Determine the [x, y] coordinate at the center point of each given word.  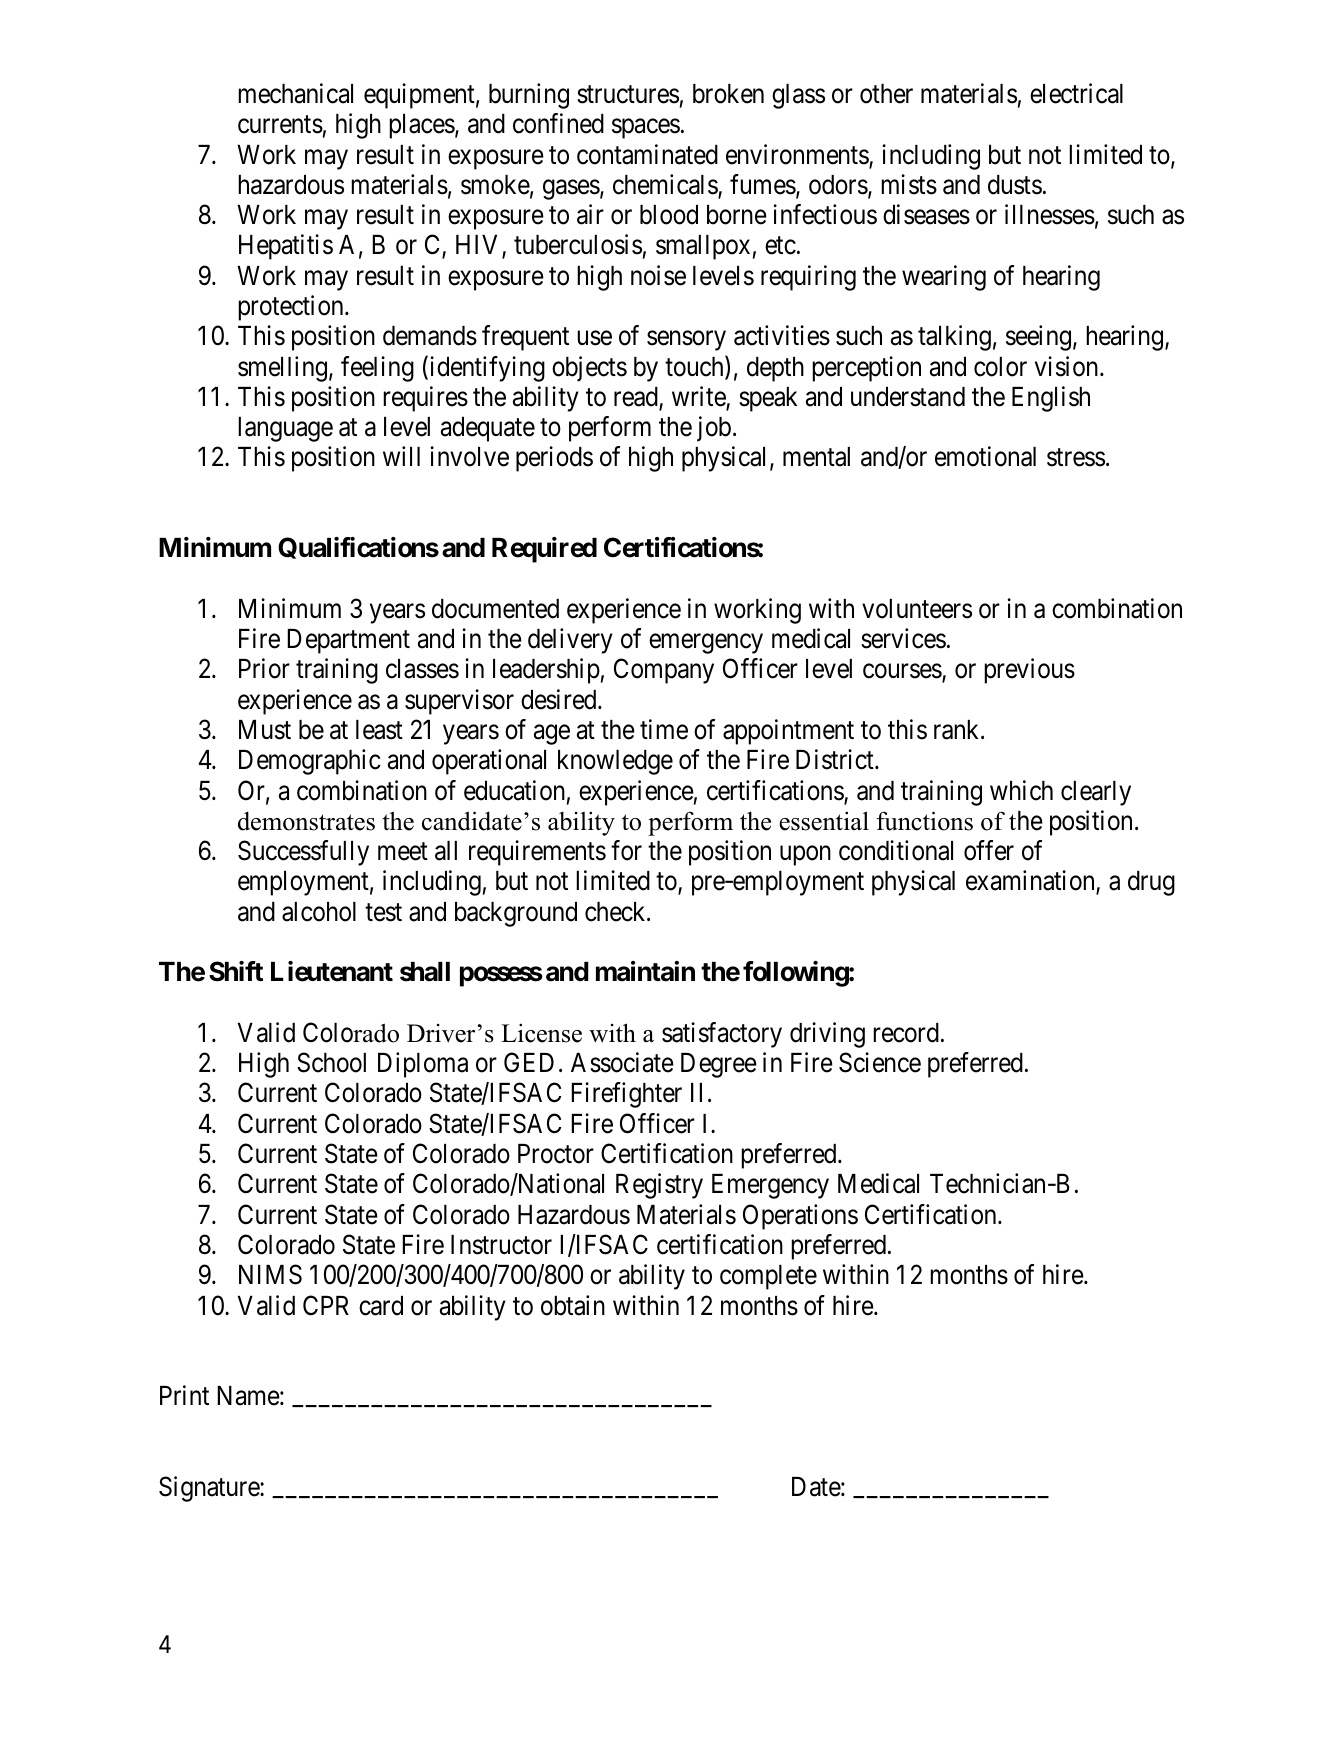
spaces [646, 129]
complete [768, 1277]
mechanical [295, 93]
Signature [210, 1489]
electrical [1076, 93]
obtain [573, 1305]
